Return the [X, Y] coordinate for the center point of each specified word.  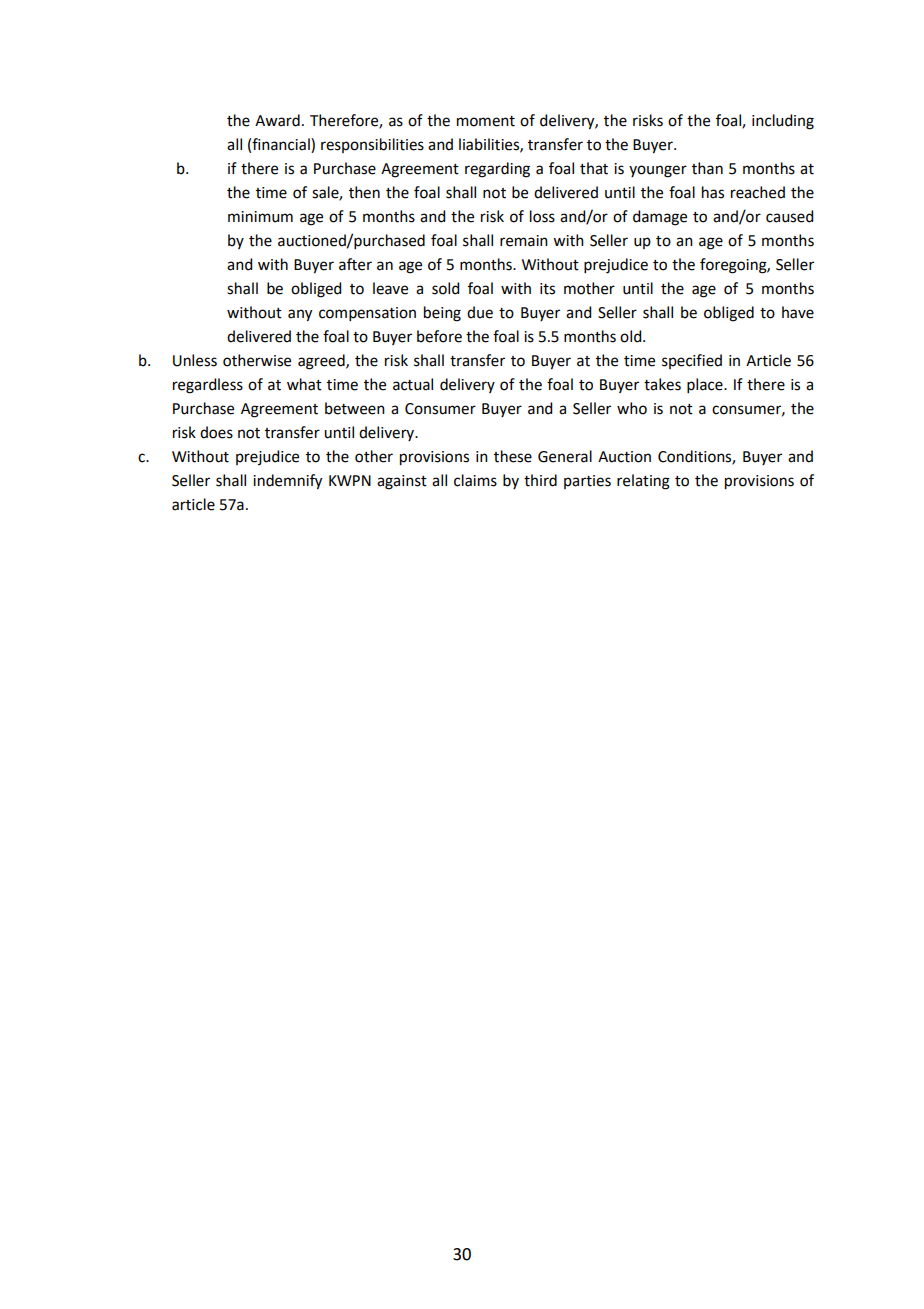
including [783, 122]
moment [486, 121]
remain [524, 241]
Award [277, 120]
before [439, 336]
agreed [322, 362]
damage [660, 218]
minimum [260, 217]
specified [692, 361]
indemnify [287, 482]
